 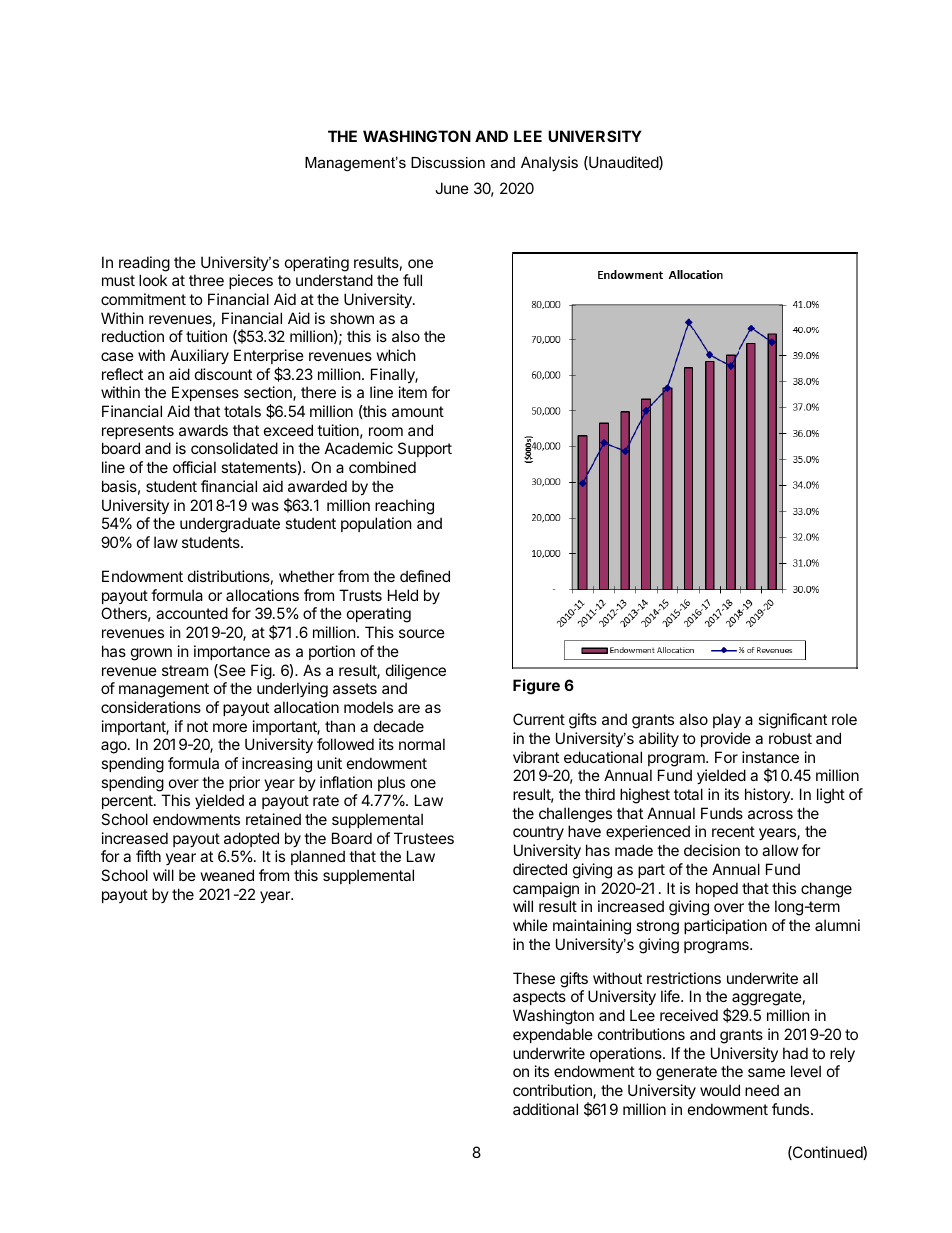 I want to click on accounted, so click(x=192, y=613).
